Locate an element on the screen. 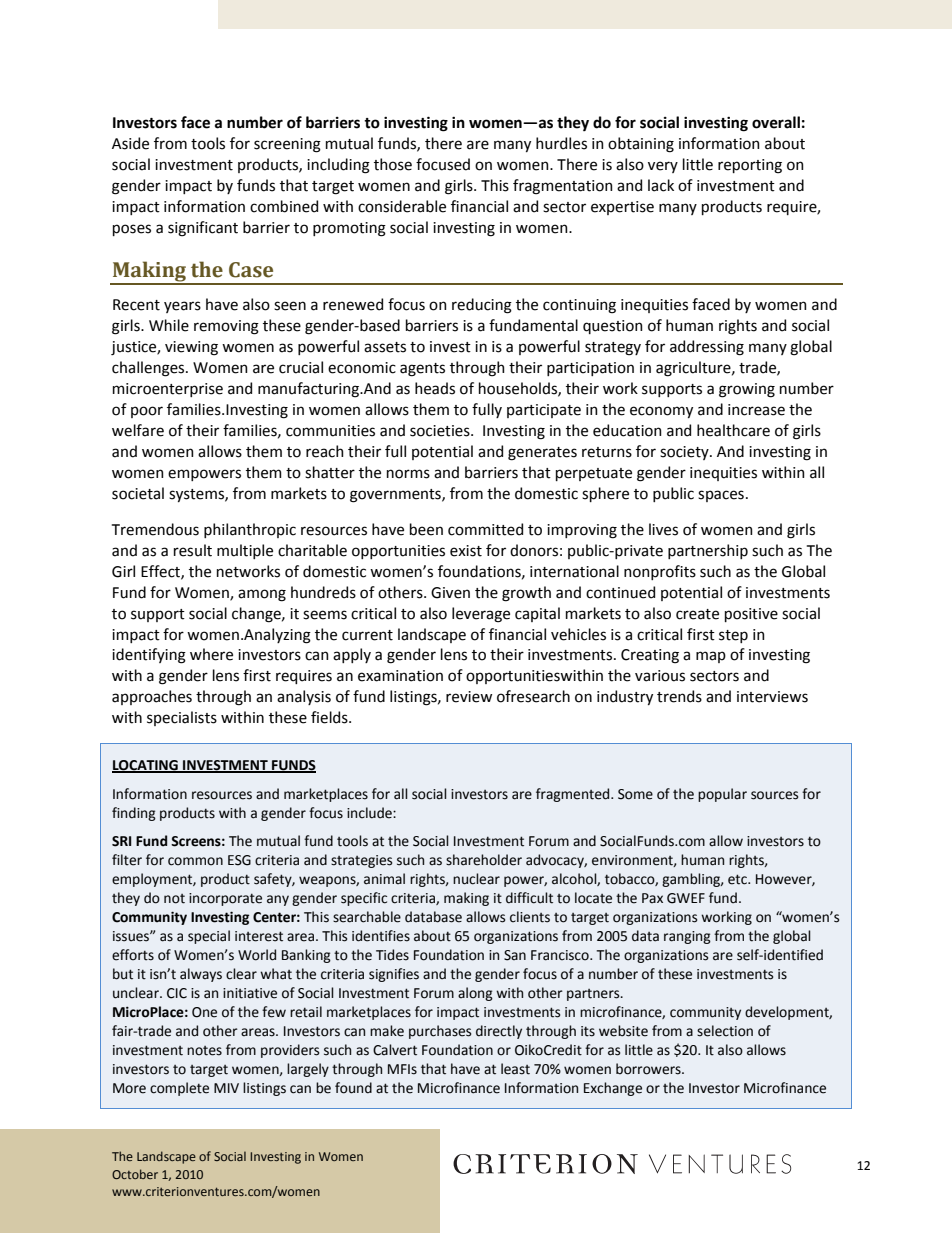  borrowers is located at coordinates (649, 1069).
